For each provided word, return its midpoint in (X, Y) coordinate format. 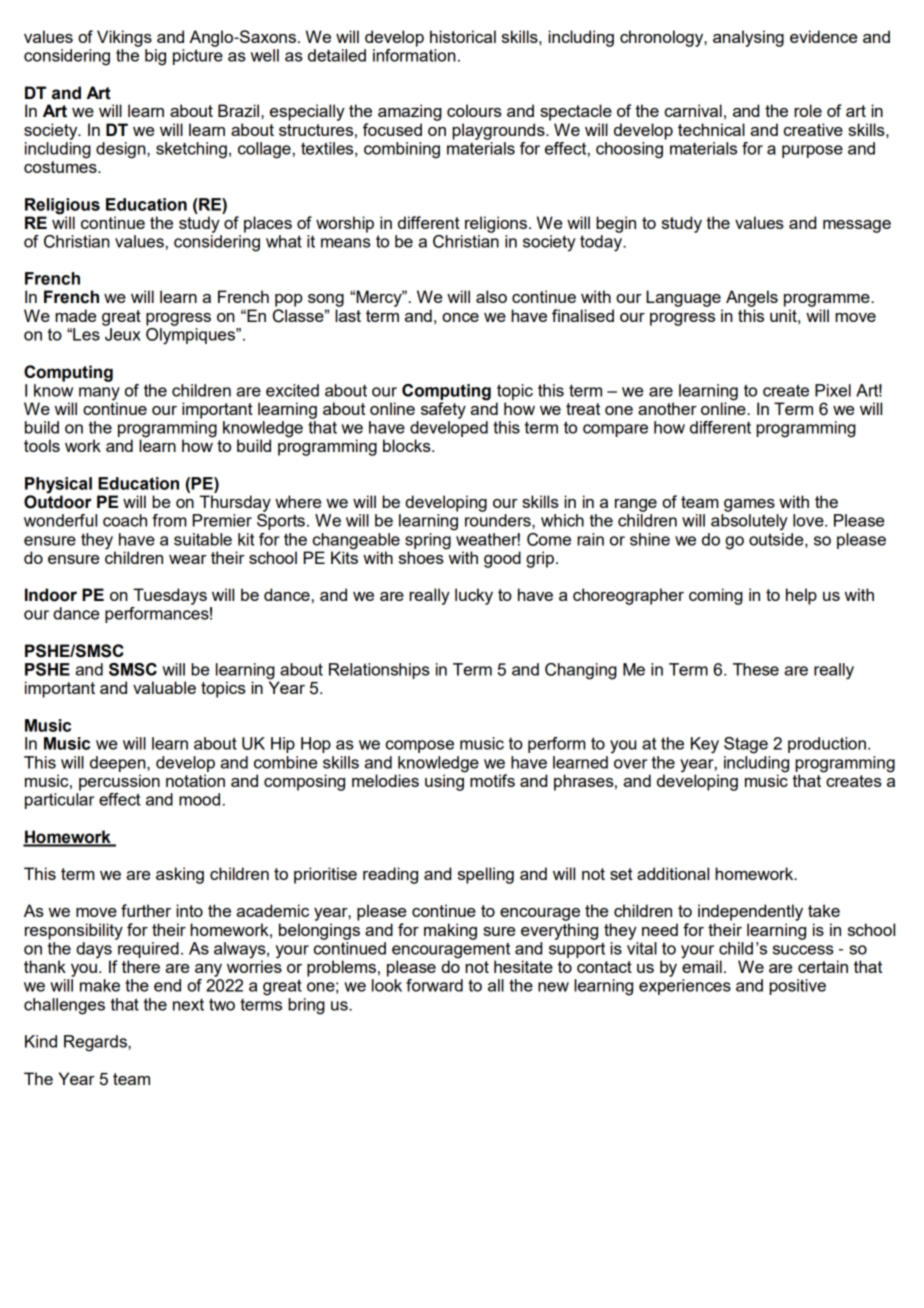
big (155, 57)
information (414, 54)
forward (434, 985)
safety (443, 410)
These (756, 669)
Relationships (379, 671)
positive (797, 987)
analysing (748, 38)
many (99, 395)
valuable (164, 687)
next (188, 1005)
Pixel (833, 390)
